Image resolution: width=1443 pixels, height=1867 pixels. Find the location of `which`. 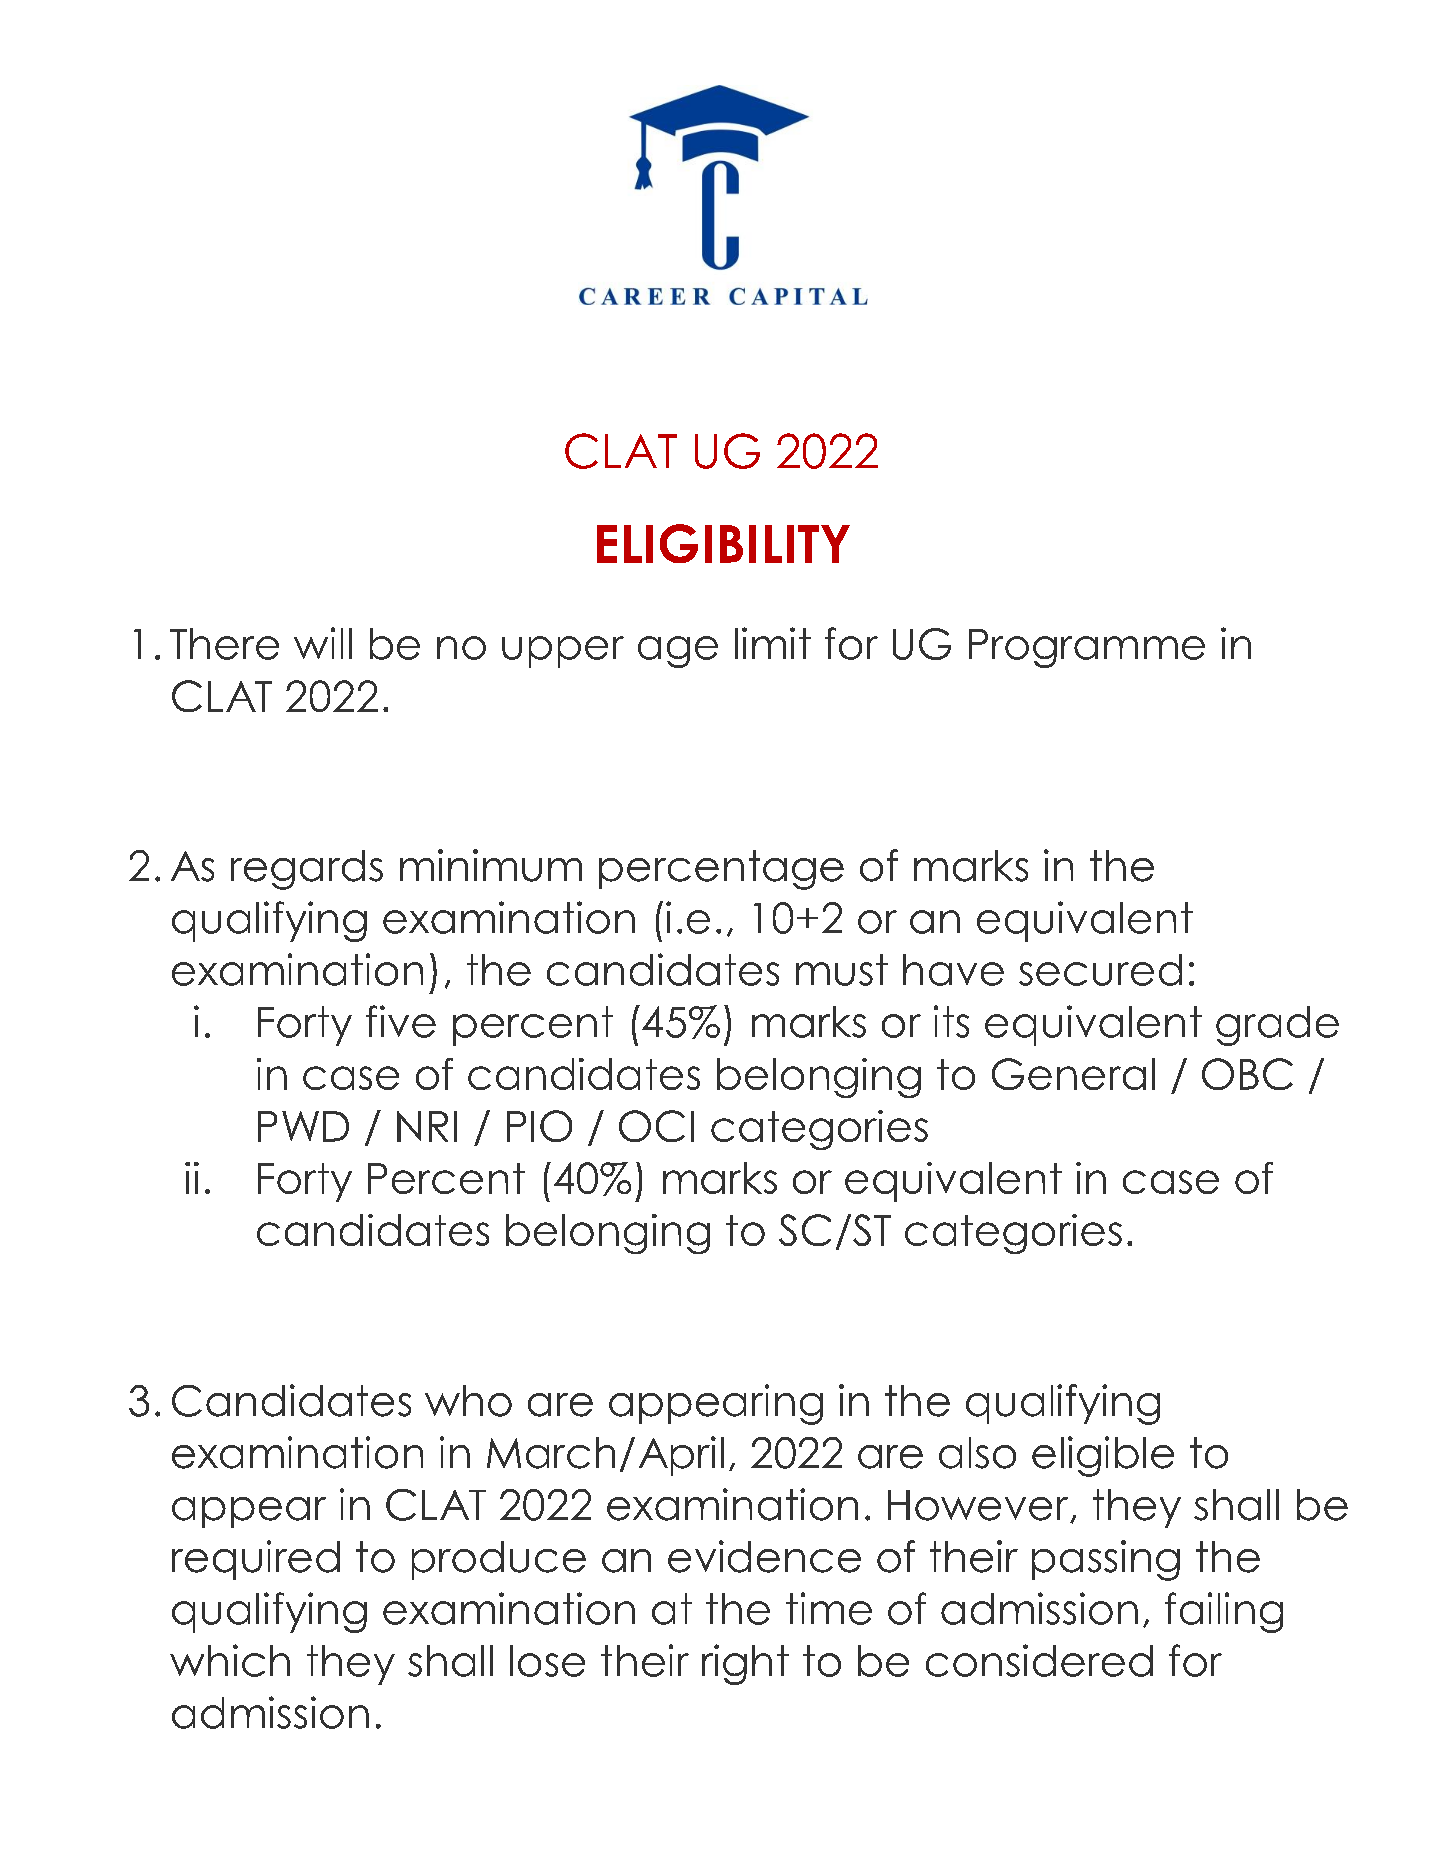

which is located at coordinates (230, 1660).
